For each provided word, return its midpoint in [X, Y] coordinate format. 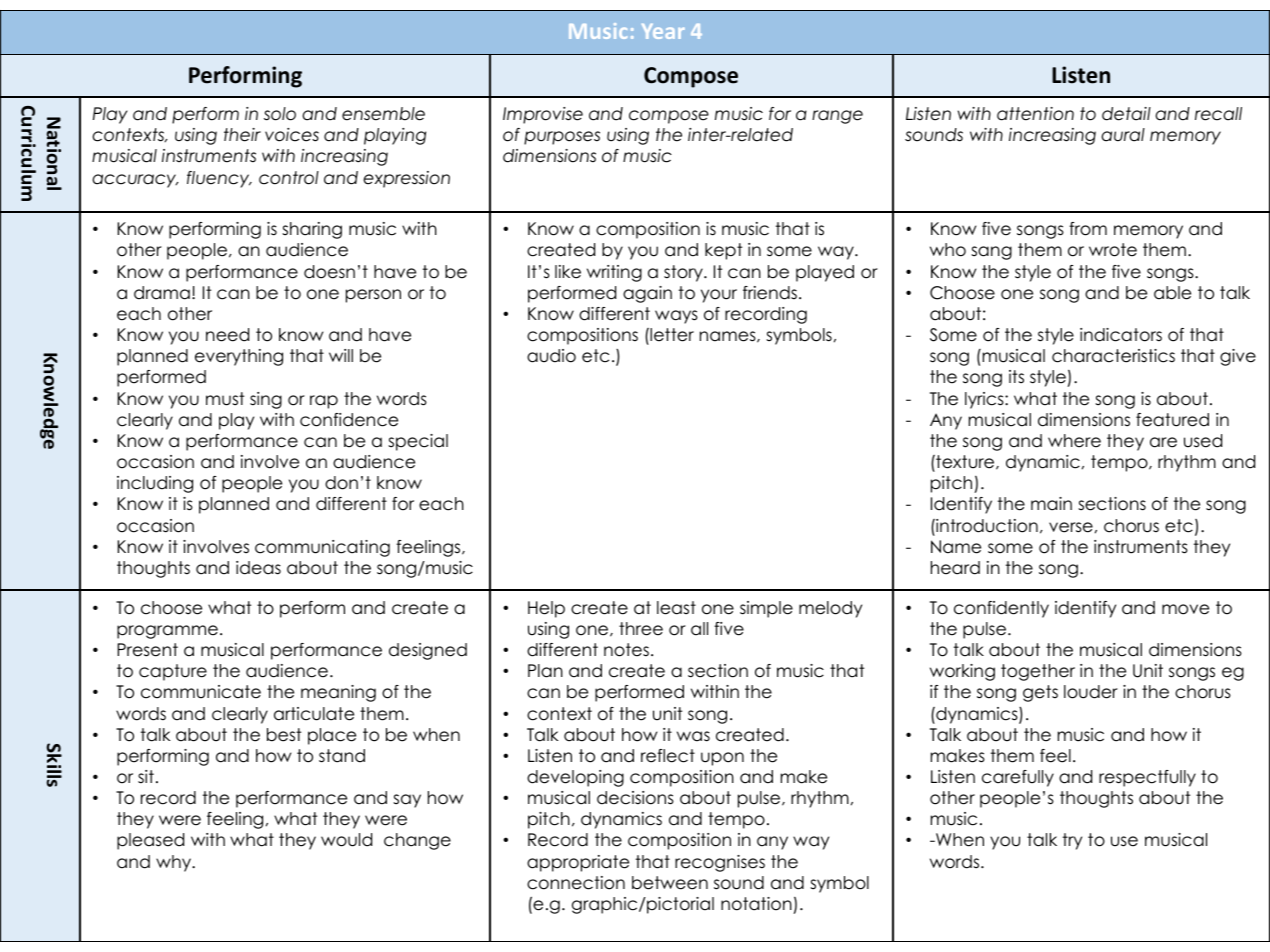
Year [663, 31]
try [1072, 841]
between [670, 883]
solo [280, 114]
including [155, 484]
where [1074, 441]
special [418, 442]
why [175, 863]
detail [1126, 114]
